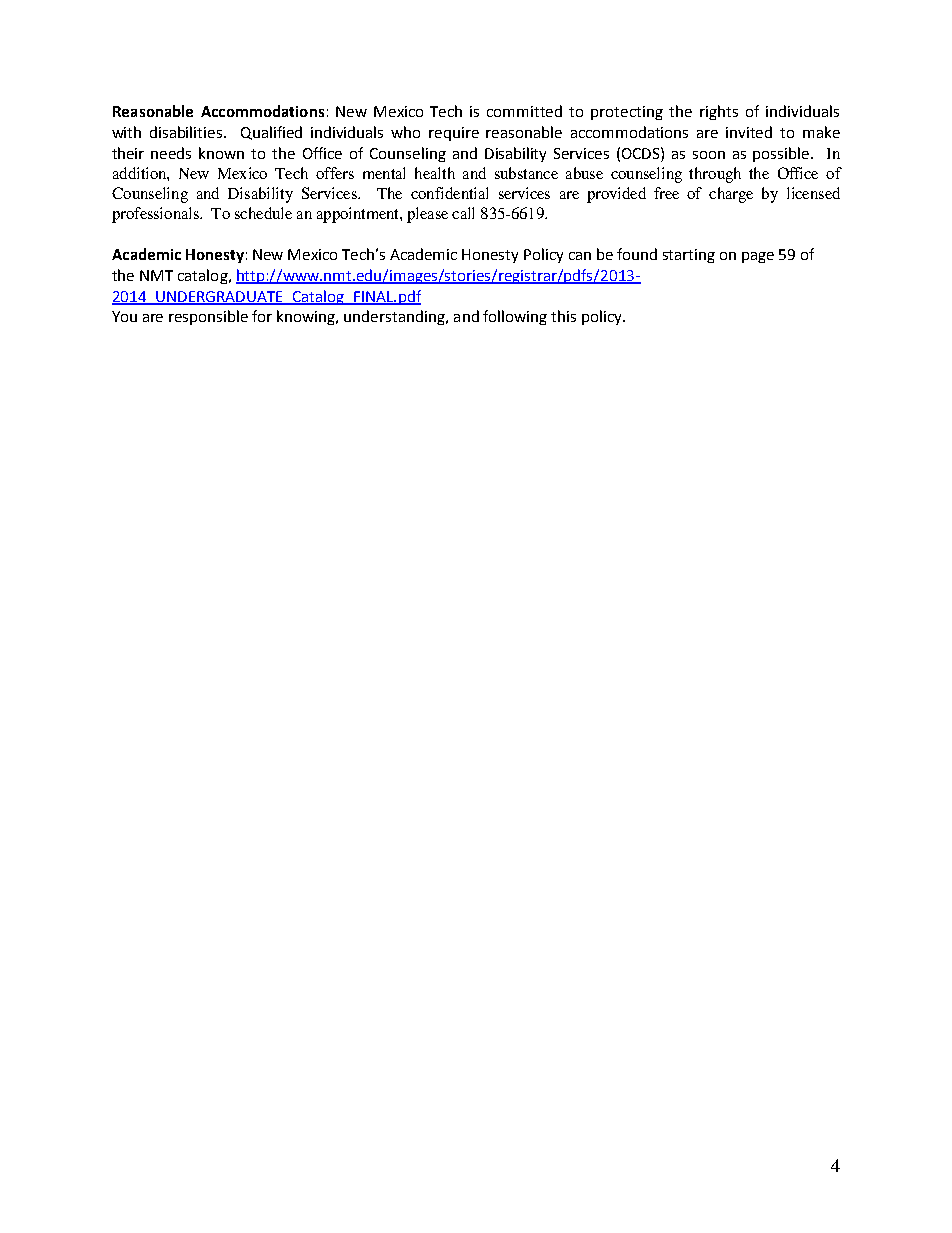 The height and width of the document is (1233, 952). What do you see at coordinates (580, 256) in the document?
I see `can` at bounding box center [580, 256].
